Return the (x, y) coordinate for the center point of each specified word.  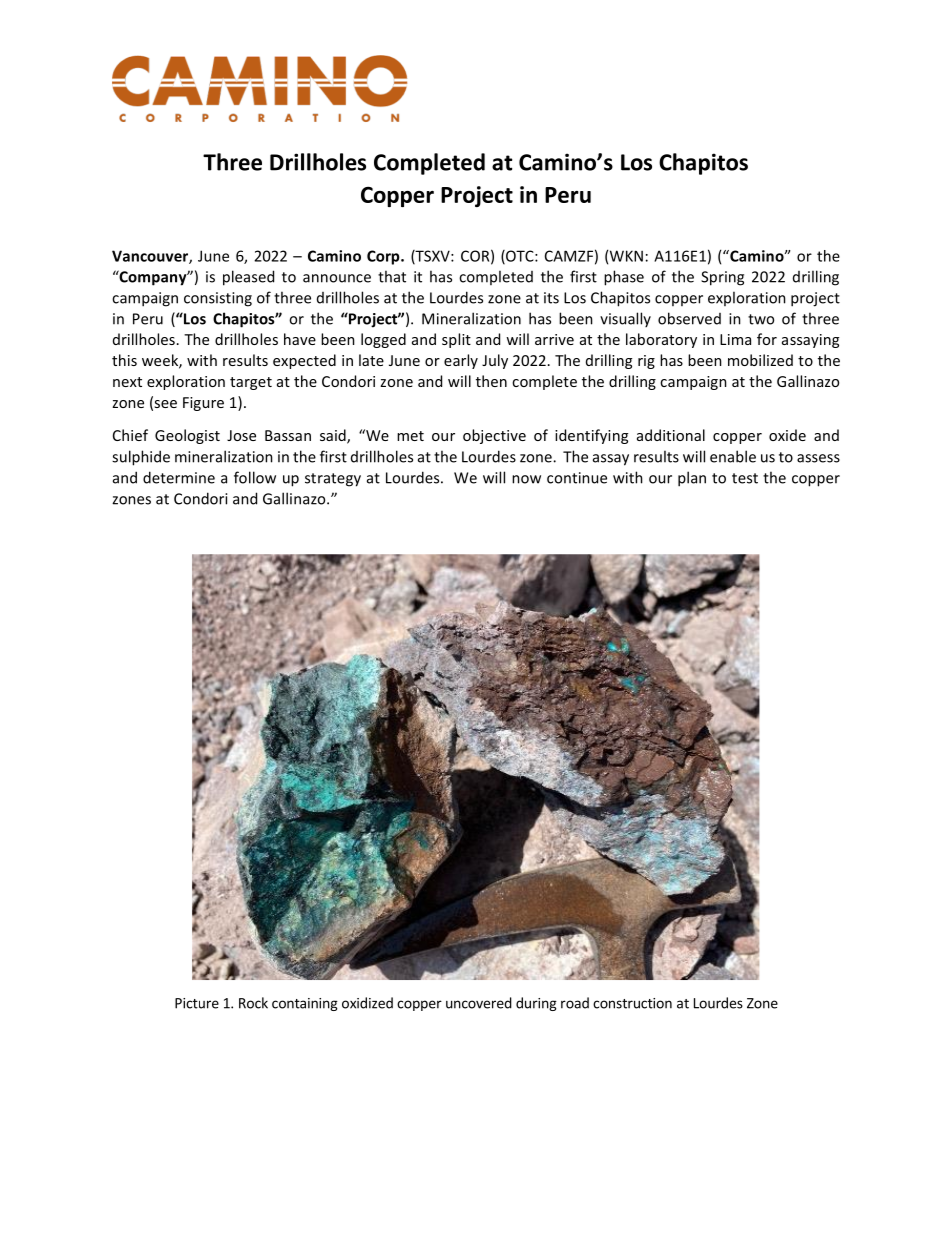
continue (577, 478)
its (551, 298)
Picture (197, 1003)
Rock (253, 1003)
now (526, 479)
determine (179, 477)
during (536, 1004)
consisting (218, 299)
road (575, 1003)
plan (692, 479)
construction (632, 1003)
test (745, 478)
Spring (722, 278)
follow (255, 477)
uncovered (479, 1003)
